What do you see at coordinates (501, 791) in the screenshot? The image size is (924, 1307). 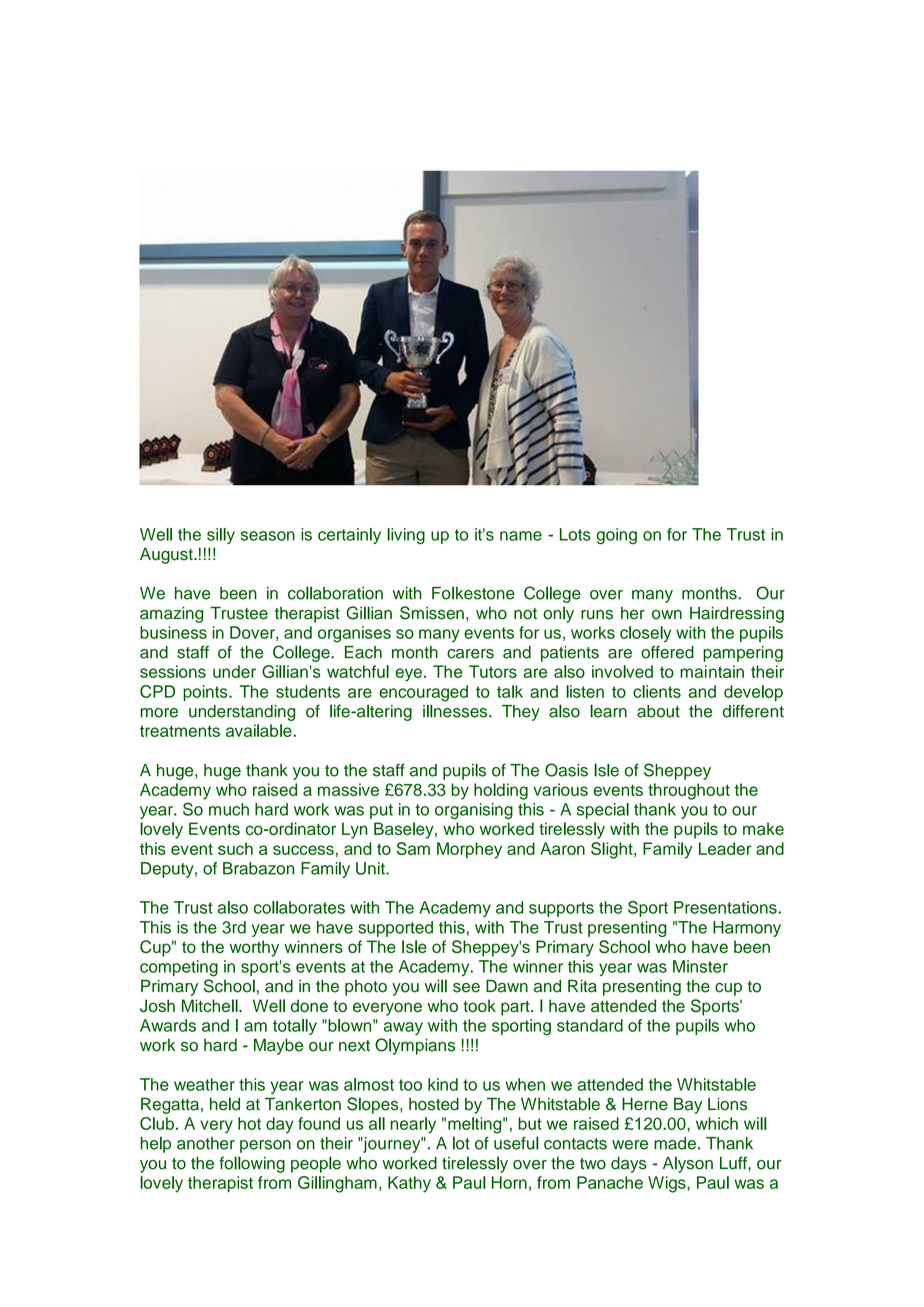 I see `holding` at bounding box center [501, 791].
